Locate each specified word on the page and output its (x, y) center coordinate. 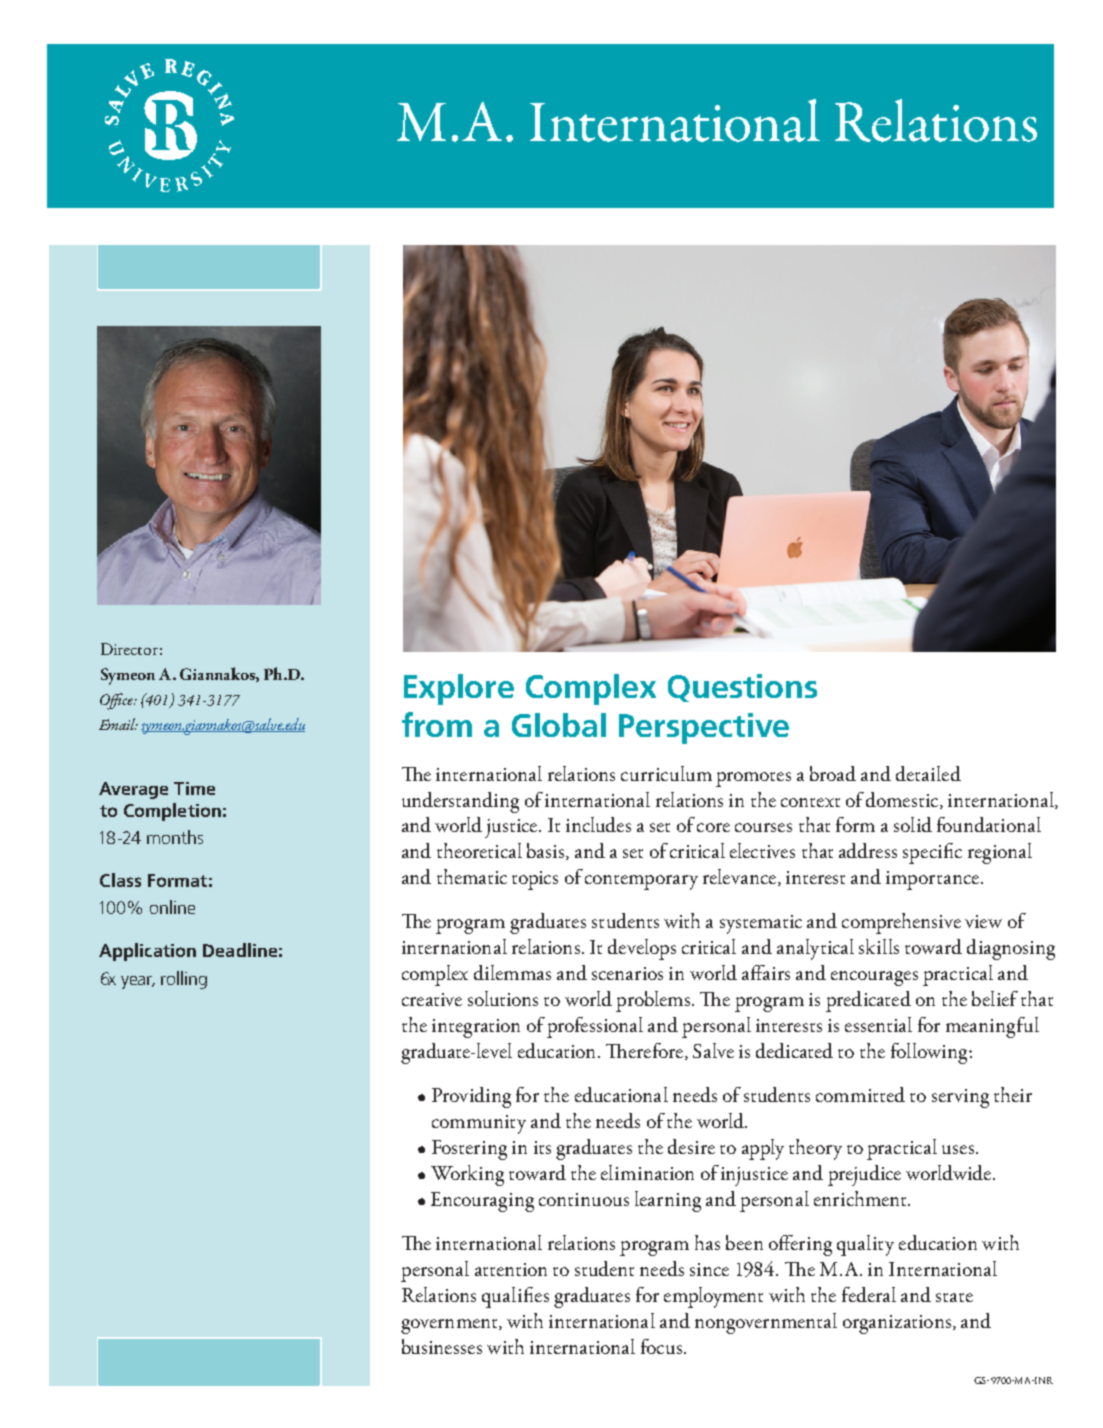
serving (960, 1098)
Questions (742, 688)
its (542, 1147)
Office (117, 701)
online (172, 907)
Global (559, 725)
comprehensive (901, 923)
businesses (442, 1346)
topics (535, 880)
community (479, 1124)
